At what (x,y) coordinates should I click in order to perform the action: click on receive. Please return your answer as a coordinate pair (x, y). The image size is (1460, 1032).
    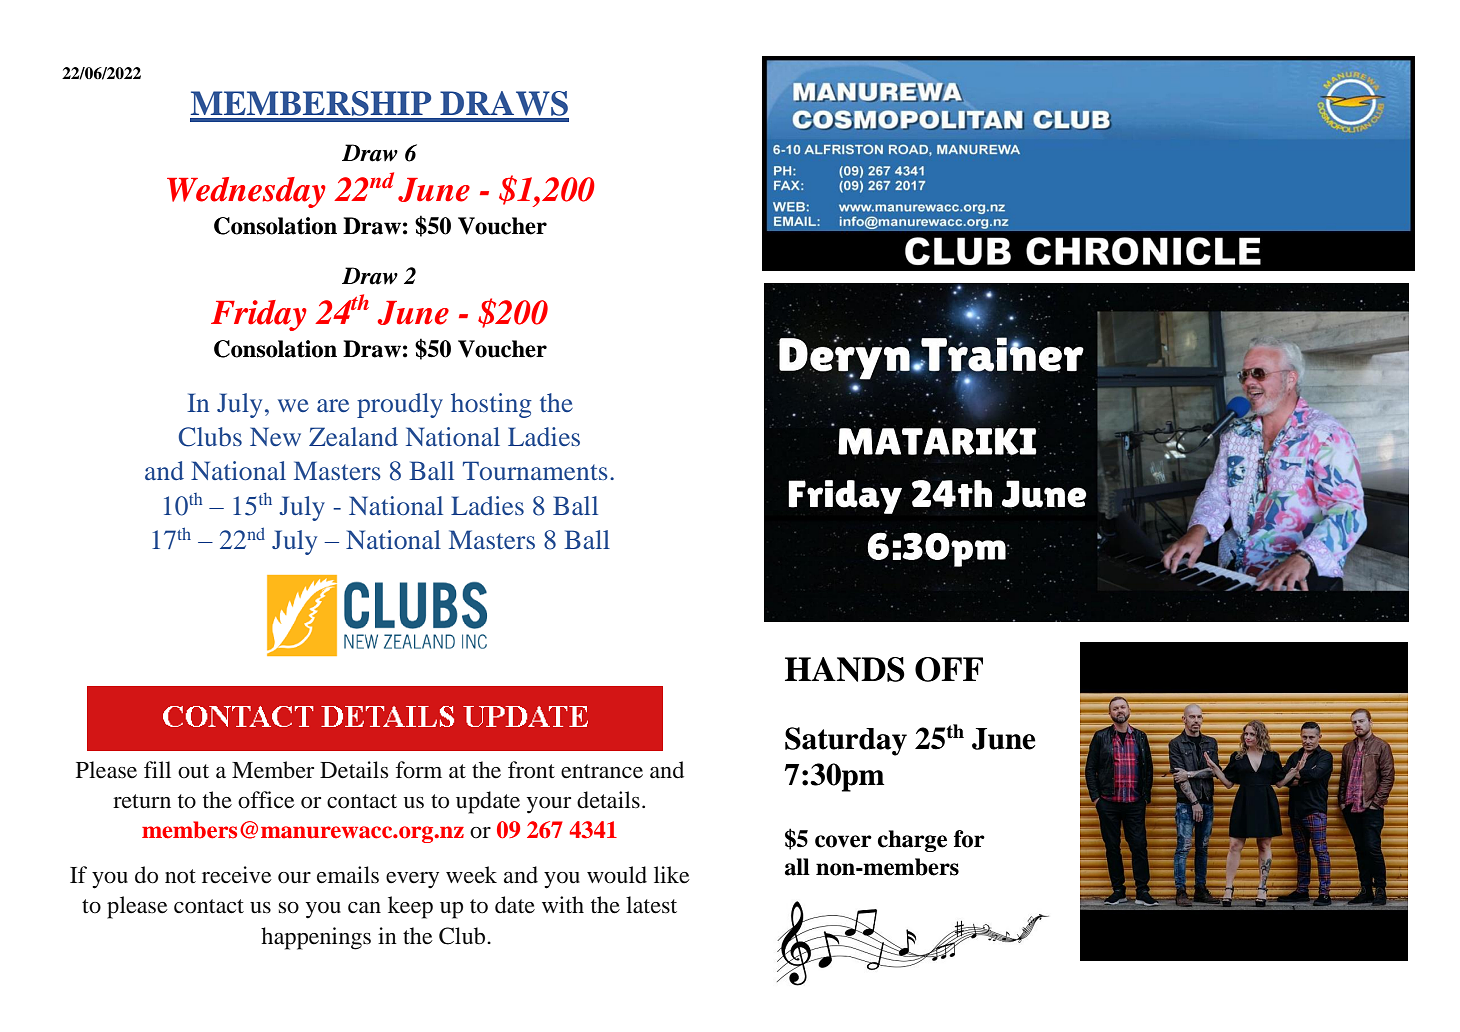
    Looking at the image, I should click on (237, 875).
